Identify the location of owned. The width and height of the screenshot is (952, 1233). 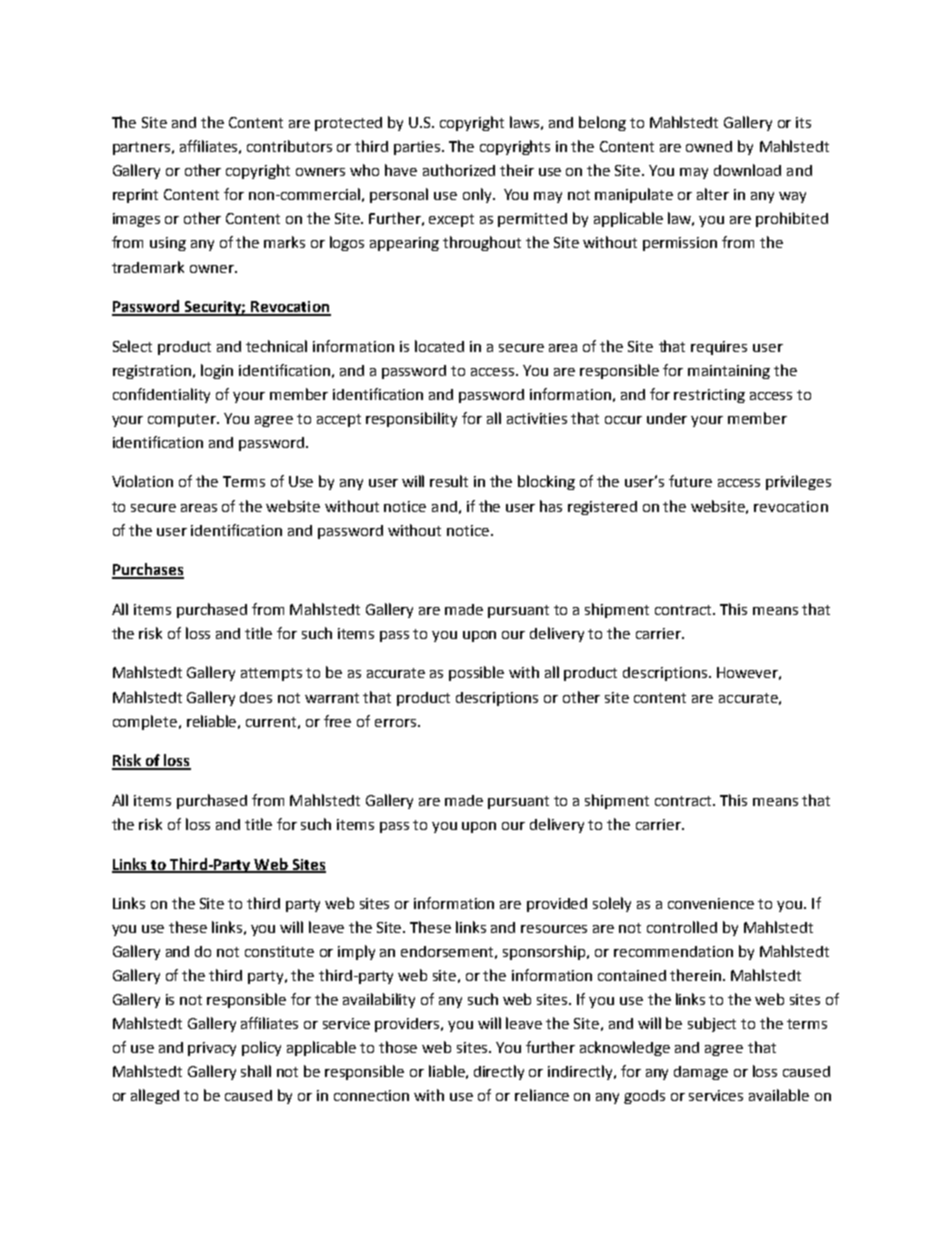
(709, 146).
